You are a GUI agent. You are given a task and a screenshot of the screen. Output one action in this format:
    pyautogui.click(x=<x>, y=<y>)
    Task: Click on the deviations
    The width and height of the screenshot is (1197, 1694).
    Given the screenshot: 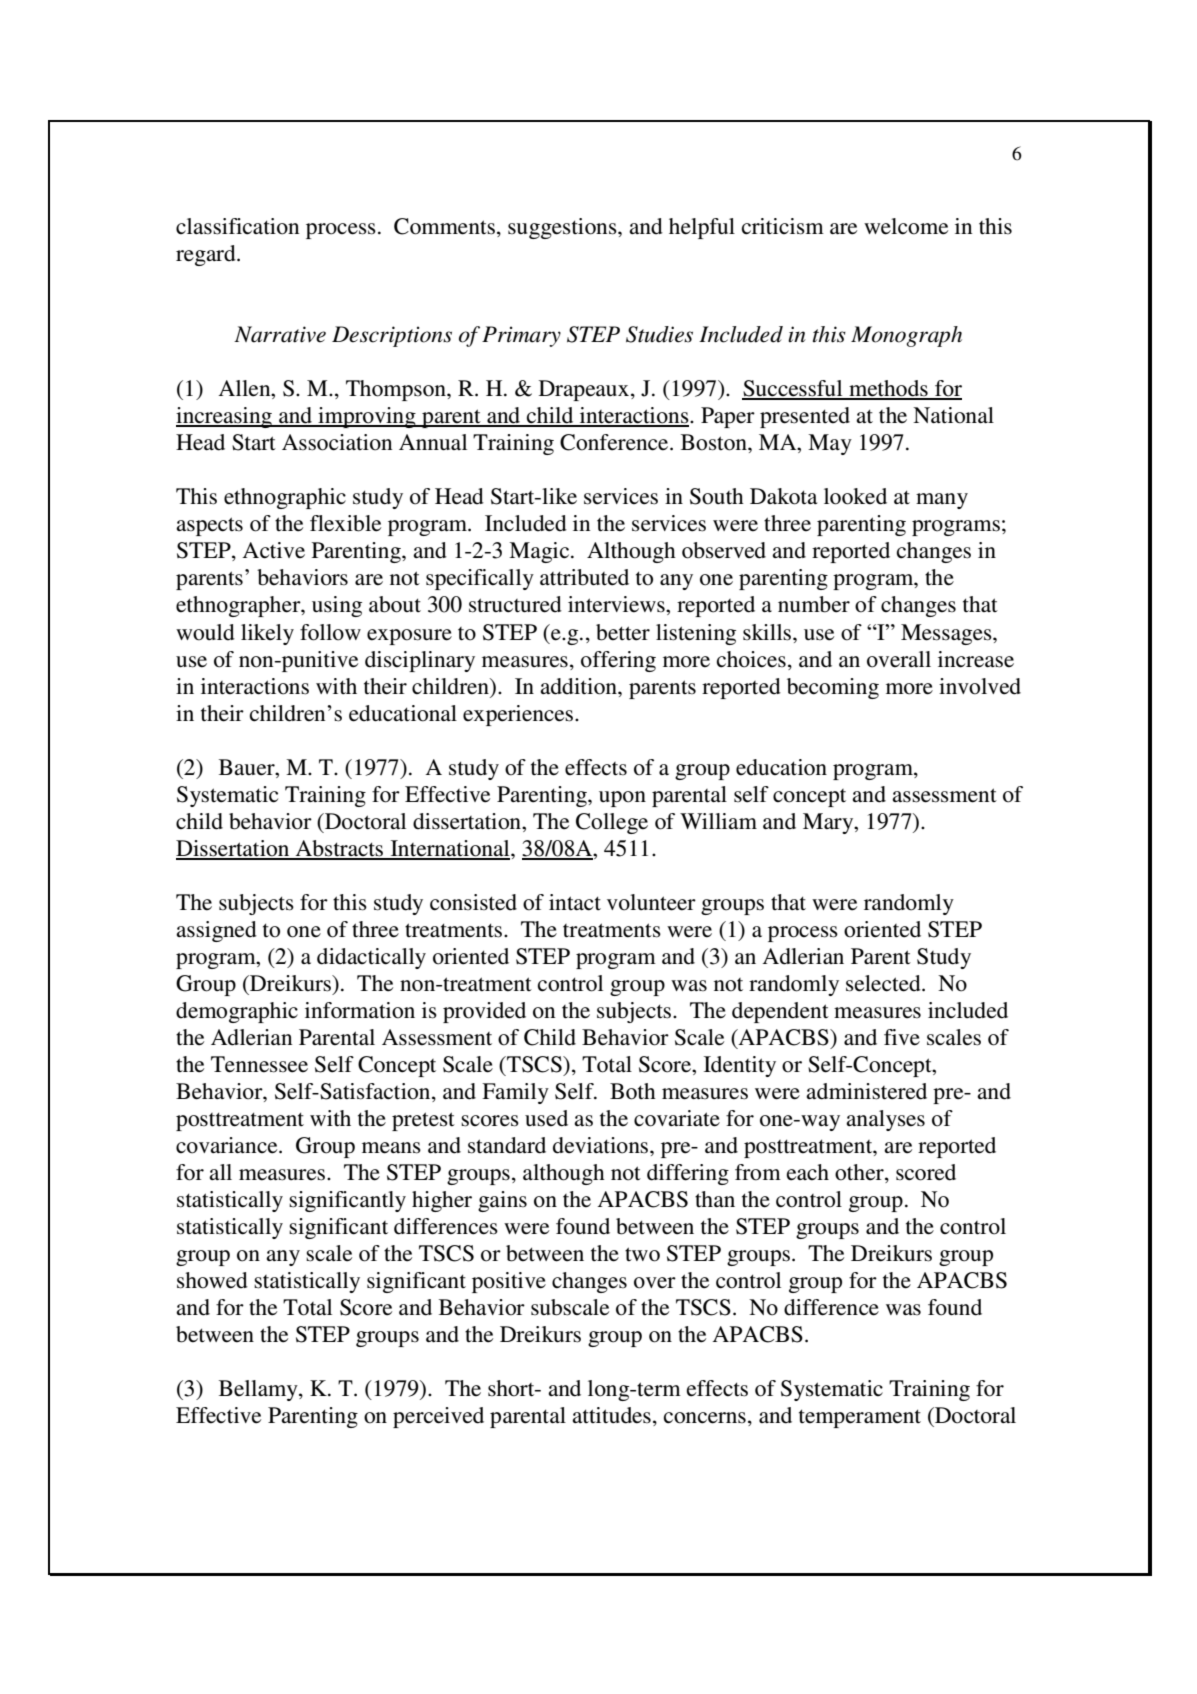 What is the action you would take?
    pyautogui.click(x=602, y=1145)
